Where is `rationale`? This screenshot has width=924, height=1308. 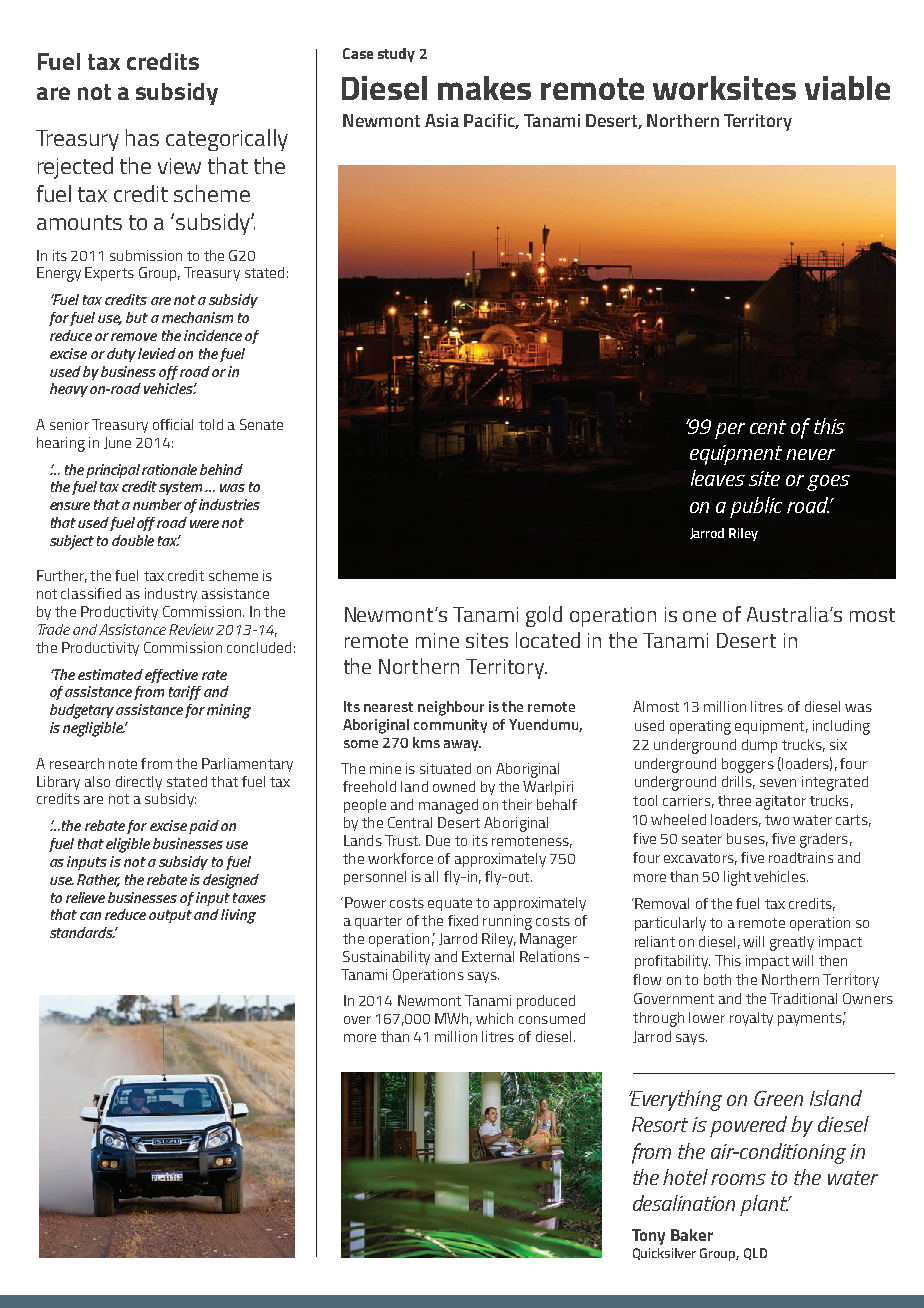 rationale is located at coordinates (169, 469).
